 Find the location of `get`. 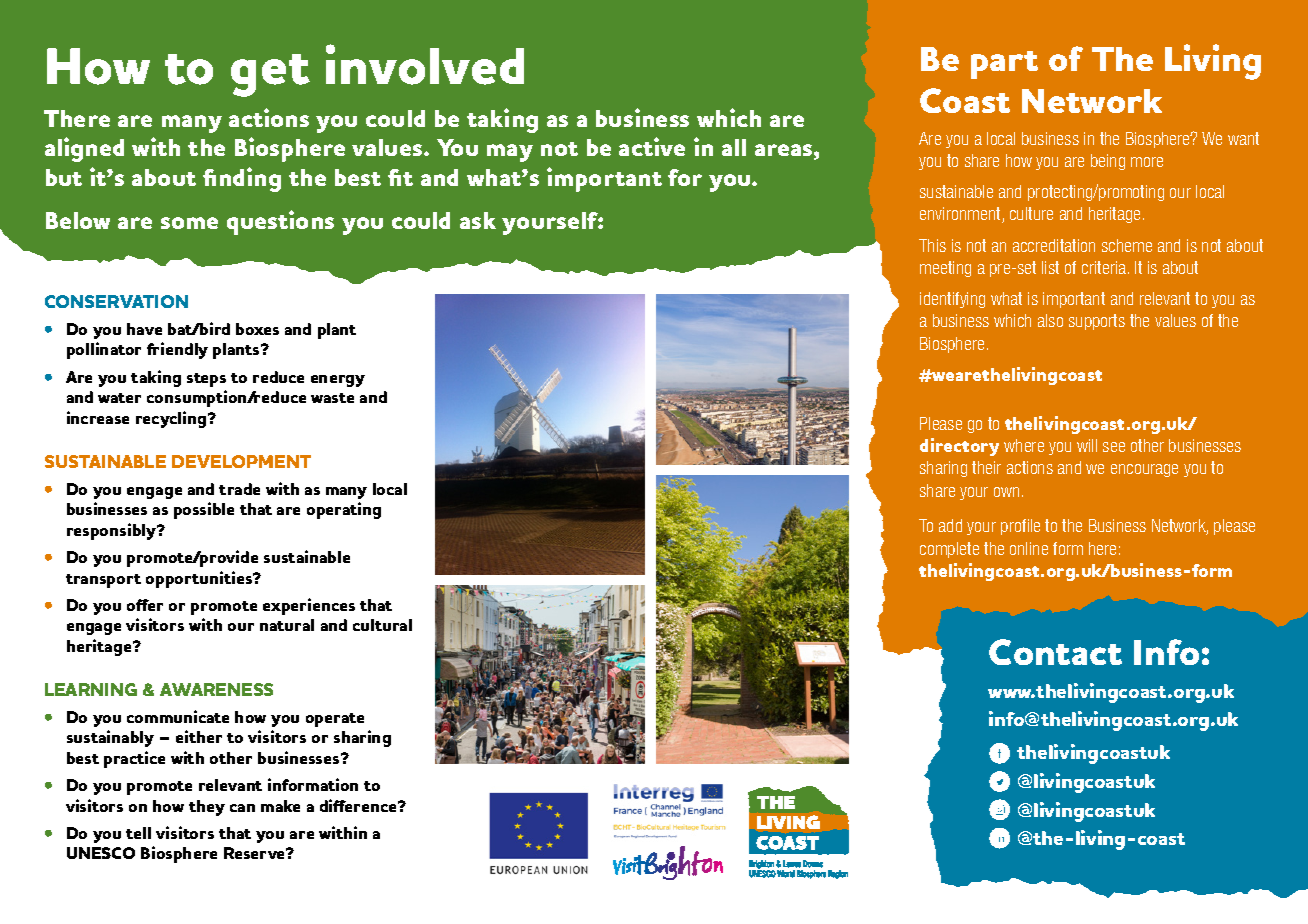

get is located at coordinates (270, 75).
